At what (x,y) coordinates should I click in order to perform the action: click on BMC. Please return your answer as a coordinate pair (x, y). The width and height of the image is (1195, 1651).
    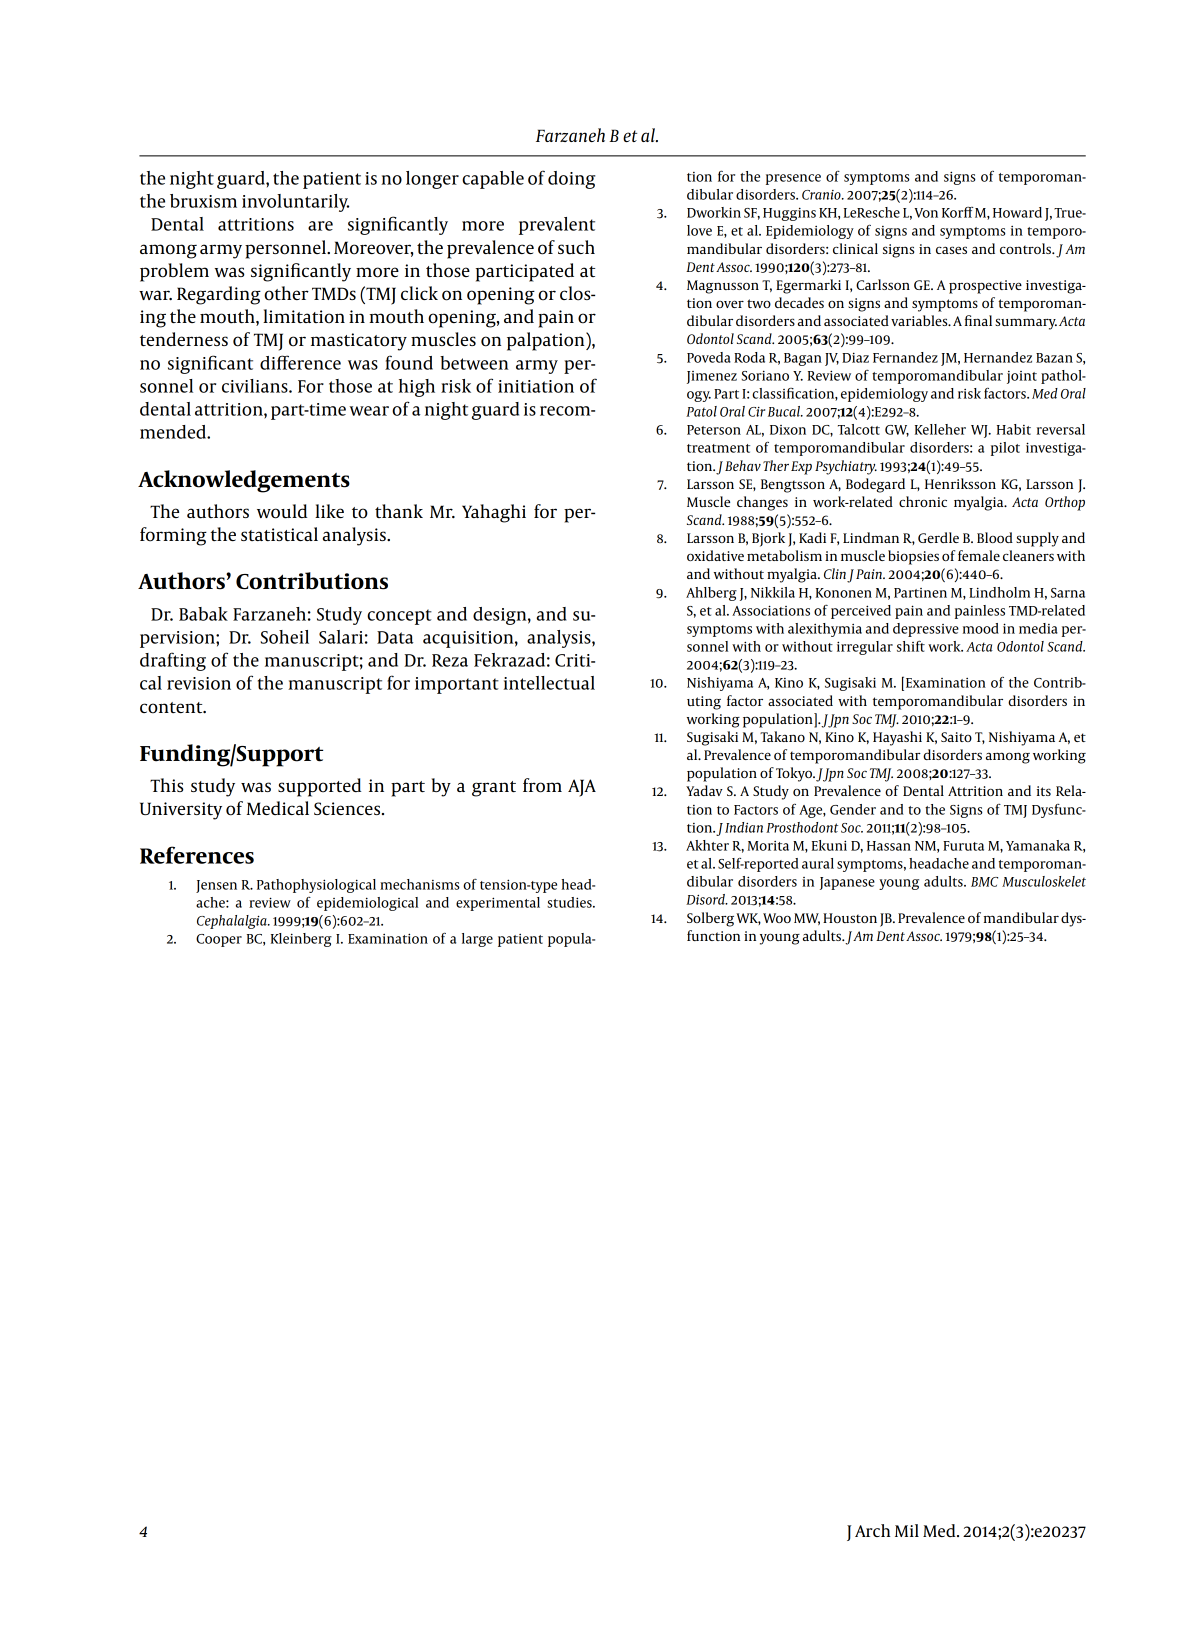
    Looking at the image, I should click on (984, 882).
